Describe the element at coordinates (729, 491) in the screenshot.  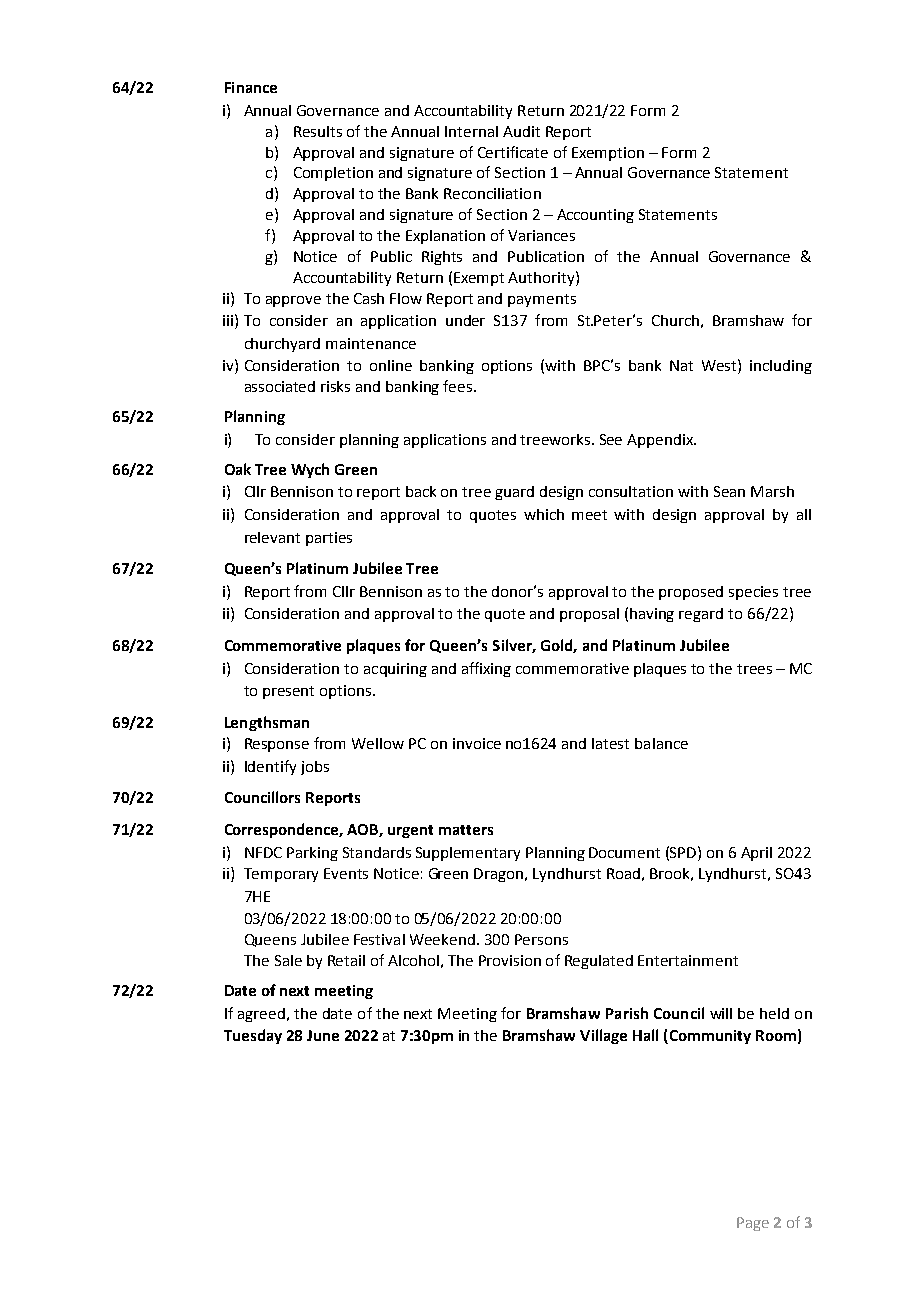
I see `Sean` at that location.
